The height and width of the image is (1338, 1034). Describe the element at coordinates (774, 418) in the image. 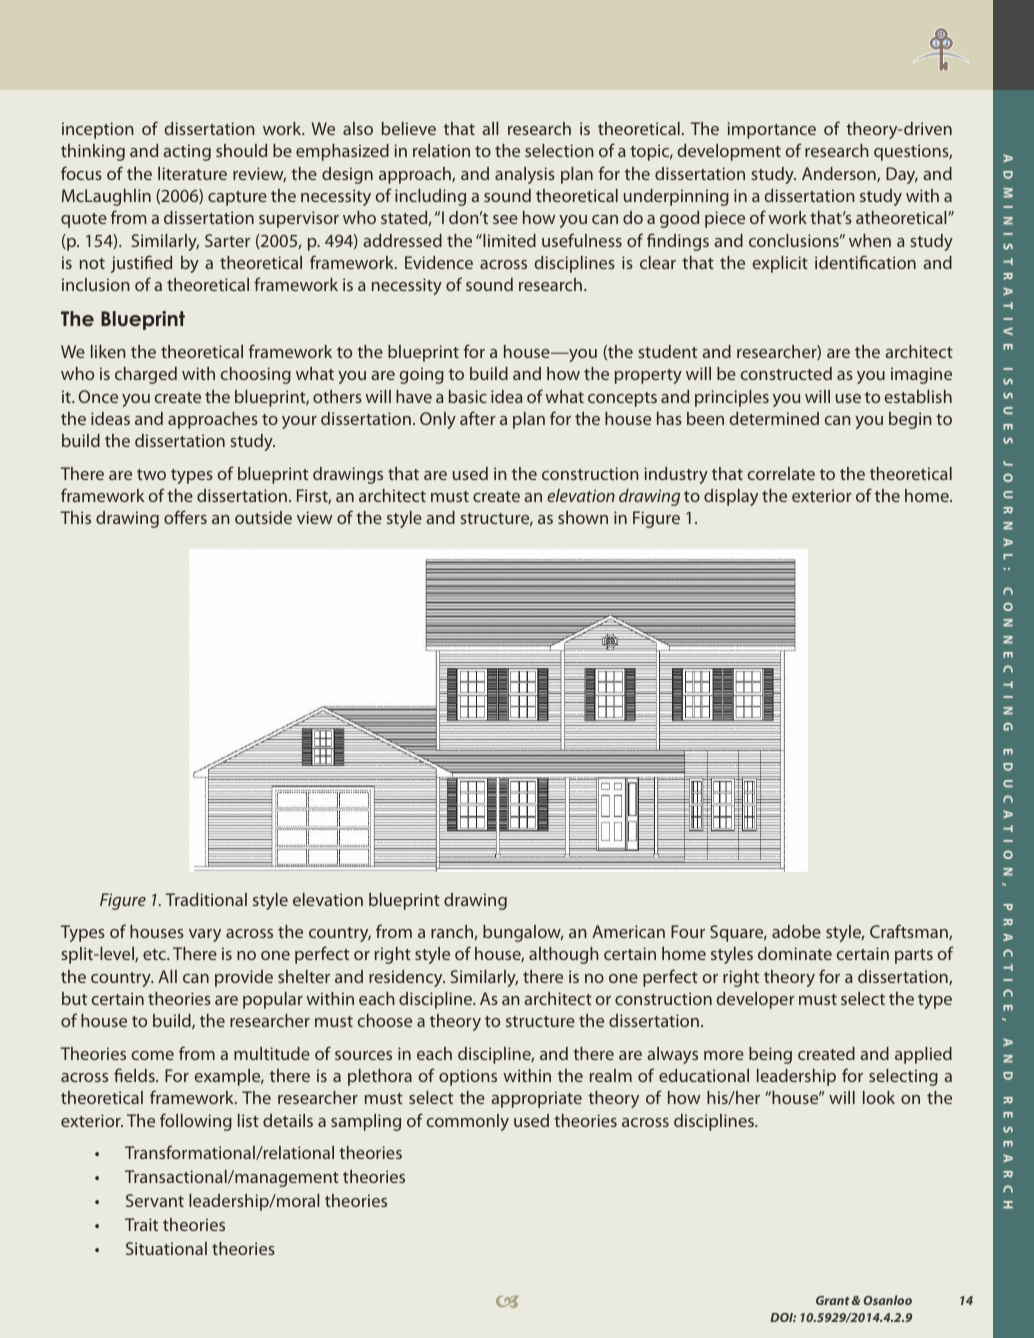

I see `determined` at that location.
